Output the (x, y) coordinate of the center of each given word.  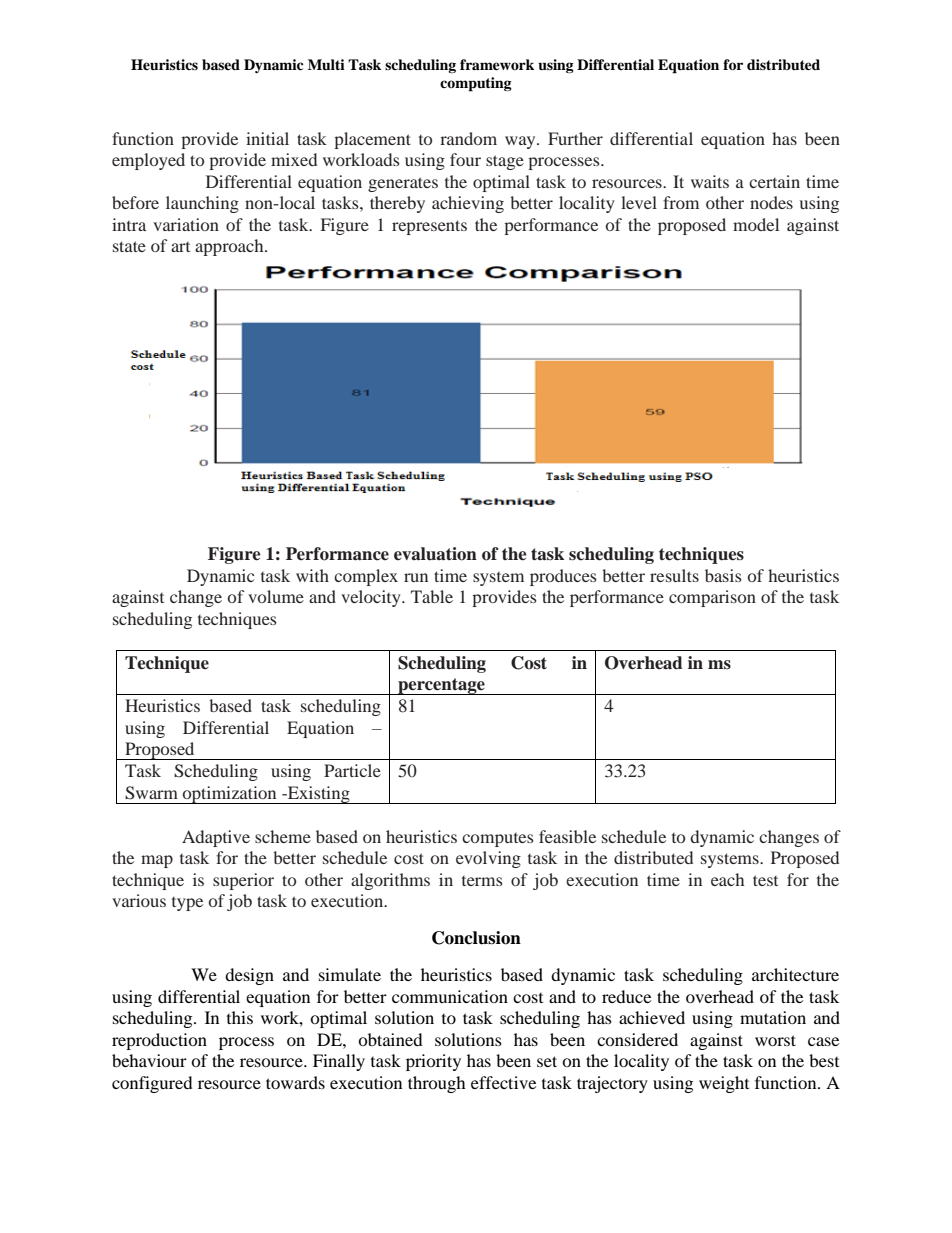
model (756, 224)
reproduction (159, 1041)
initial (267, 138)
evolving (488, 859)
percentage (441, 686)
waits (710, 181)
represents (429, 227)
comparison (712, 598)
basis (723, 575)
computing (476, 84)
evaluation (435, 554)
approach (230, 247)
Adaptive (216, 838)
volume (276, 596)
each (727, 879)
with (312, 575)
